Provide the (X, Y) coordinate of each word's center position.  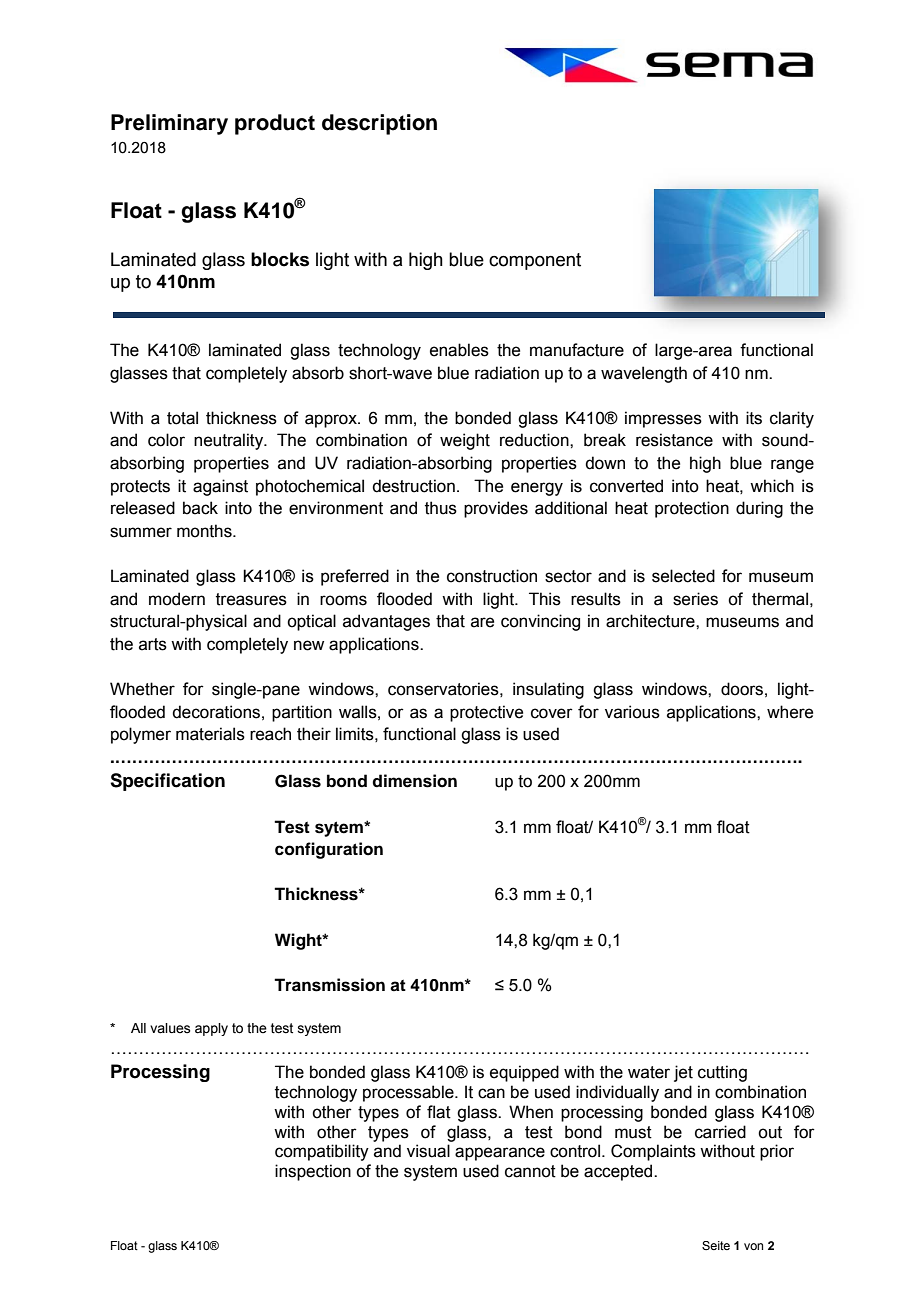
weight (465, 441)
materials (210, 734)
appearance (500, 1154)
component (535, 261)
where (790, 712)
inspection (313, 1172)
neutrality (230, 441)
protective (486, 713)
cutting (722, 1073)
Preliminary (169, 124)
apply (211, 1029)
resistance (674, 440)
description (379, 124)
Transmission (329, 985)
